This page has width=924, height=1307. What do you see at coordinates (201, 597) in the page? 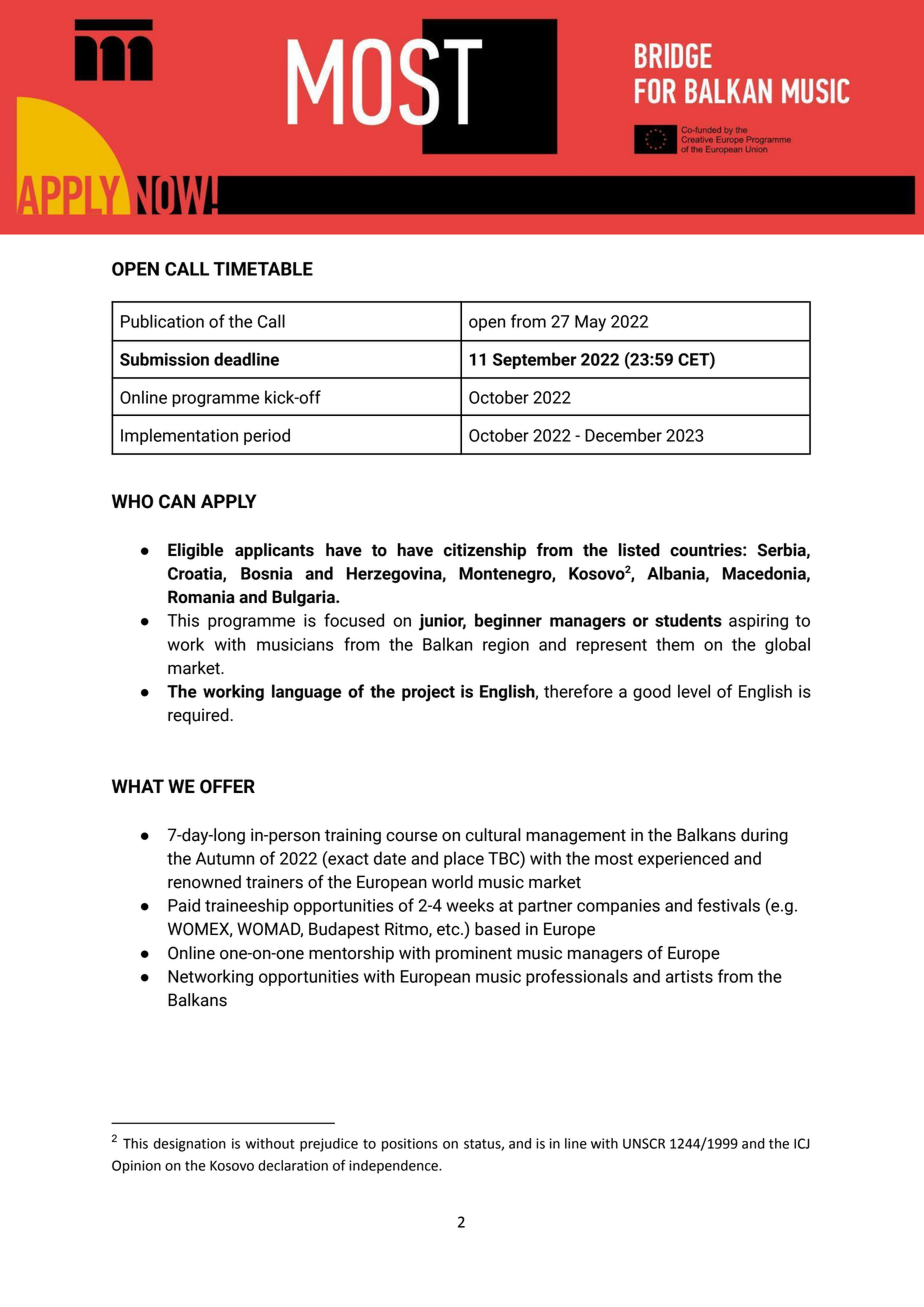
I see `Romania` at bounding box center [201, 597].
